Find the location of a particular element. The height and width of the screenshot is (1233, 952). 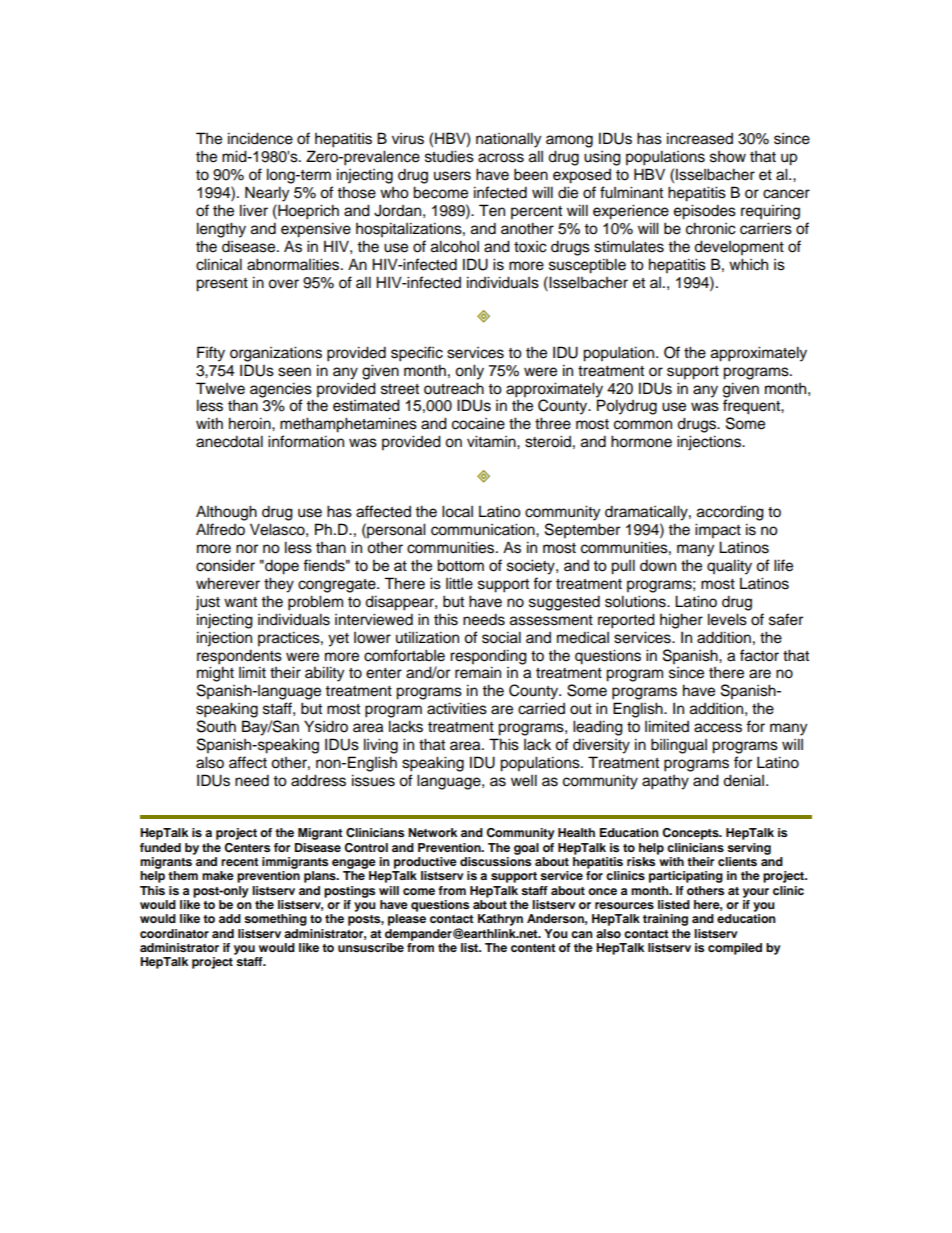

Kathryn is located at coordinates (500, 920).
